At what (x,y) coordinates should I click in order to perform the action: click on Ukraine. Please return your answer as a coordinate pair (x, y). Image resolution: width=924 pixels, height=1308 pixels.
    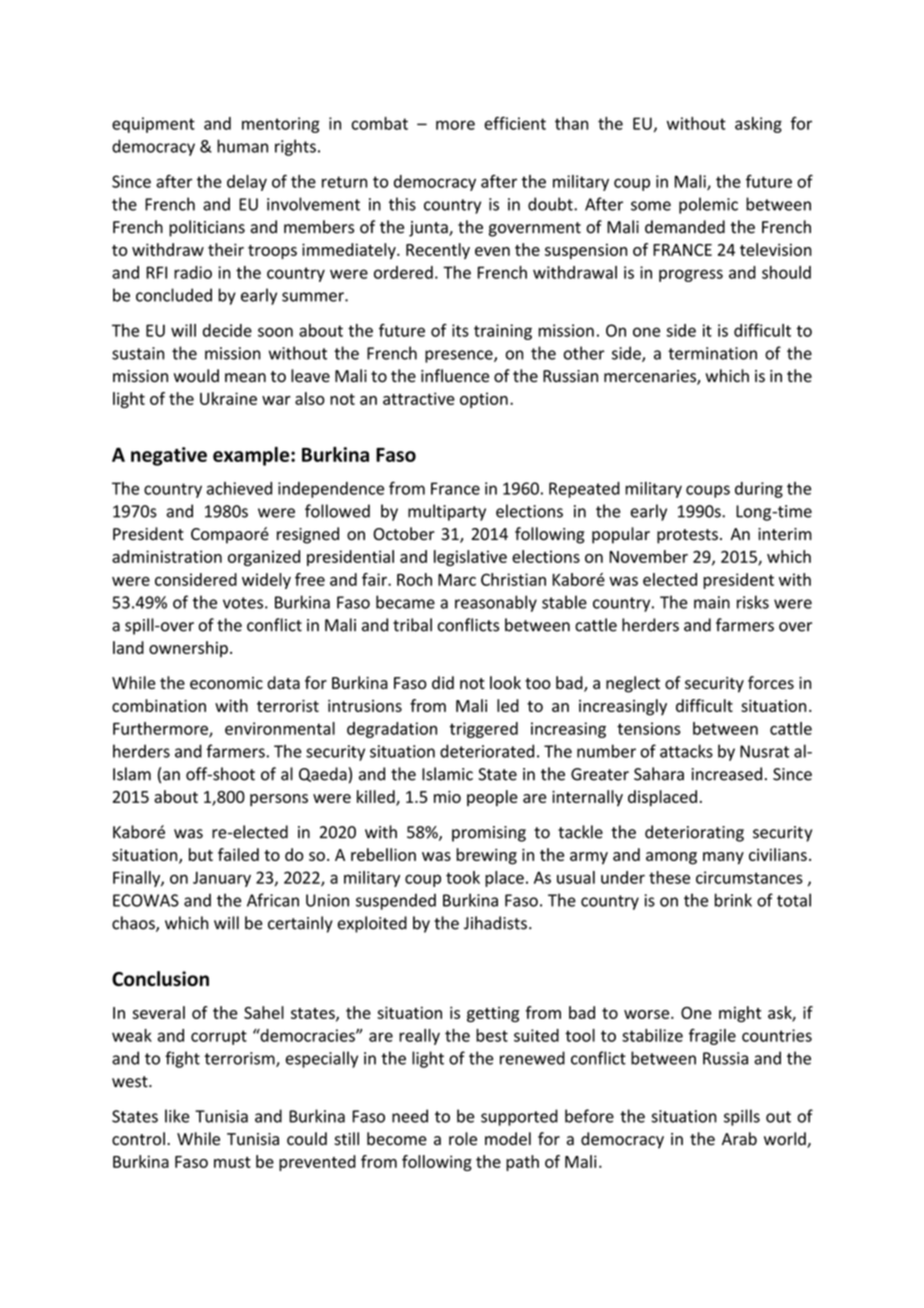
    Looking at the image, I should click on (228, 398).
